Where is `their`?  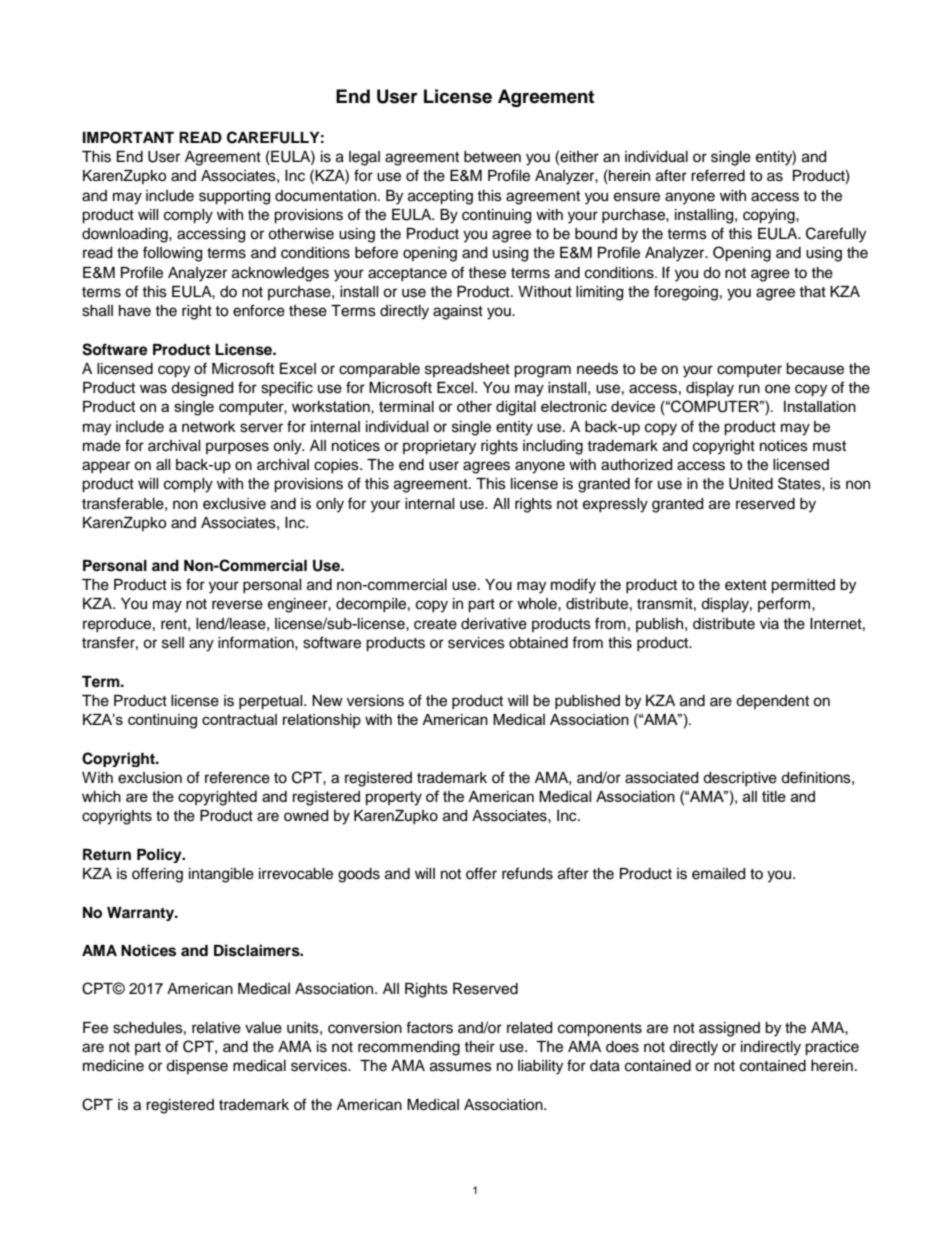 their is located at coordinates (479, 1047).
